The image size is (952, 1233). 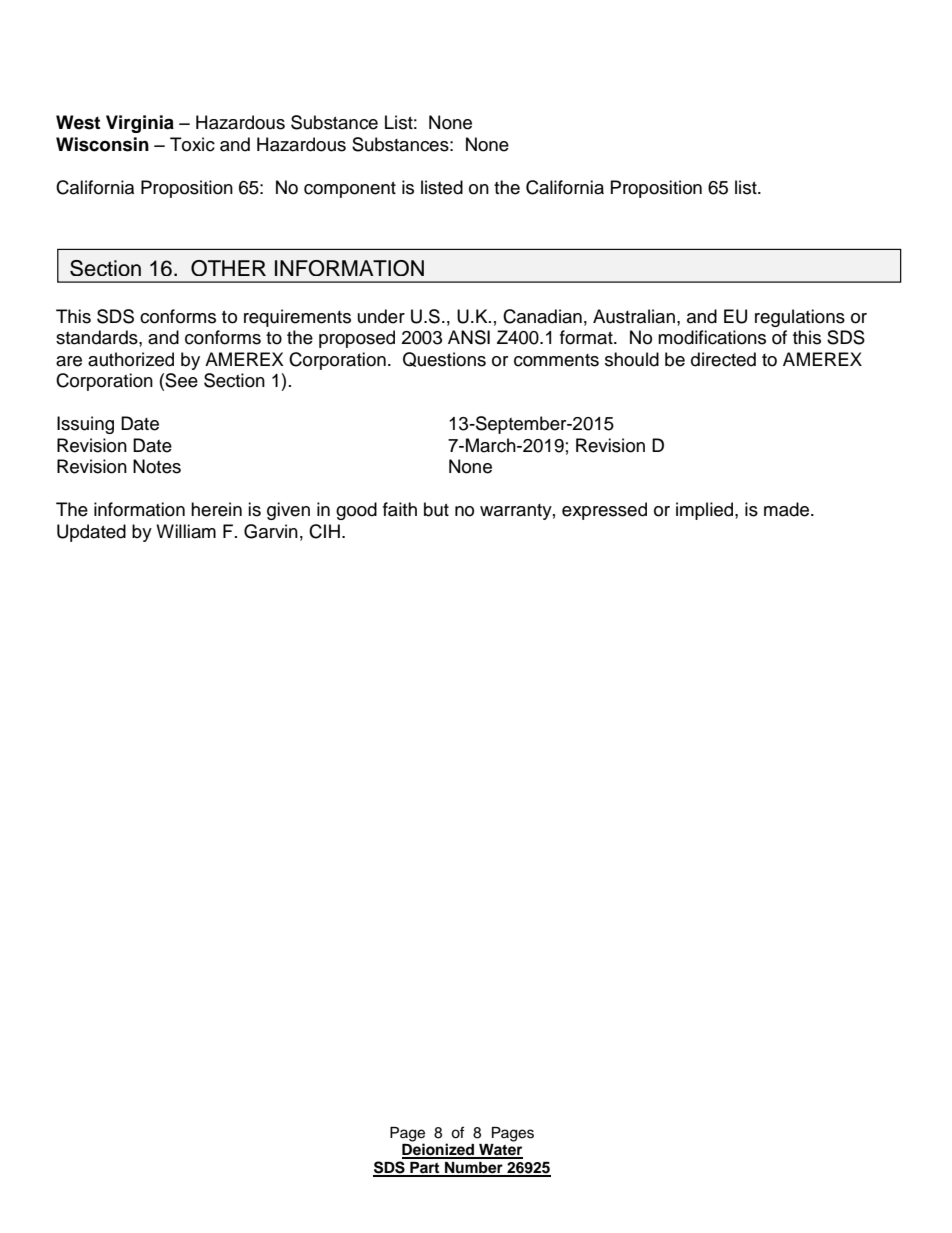 What do you see at coordinates (350, 190) in the screenshot?
I see `component` at bounding box center [350, 190].
